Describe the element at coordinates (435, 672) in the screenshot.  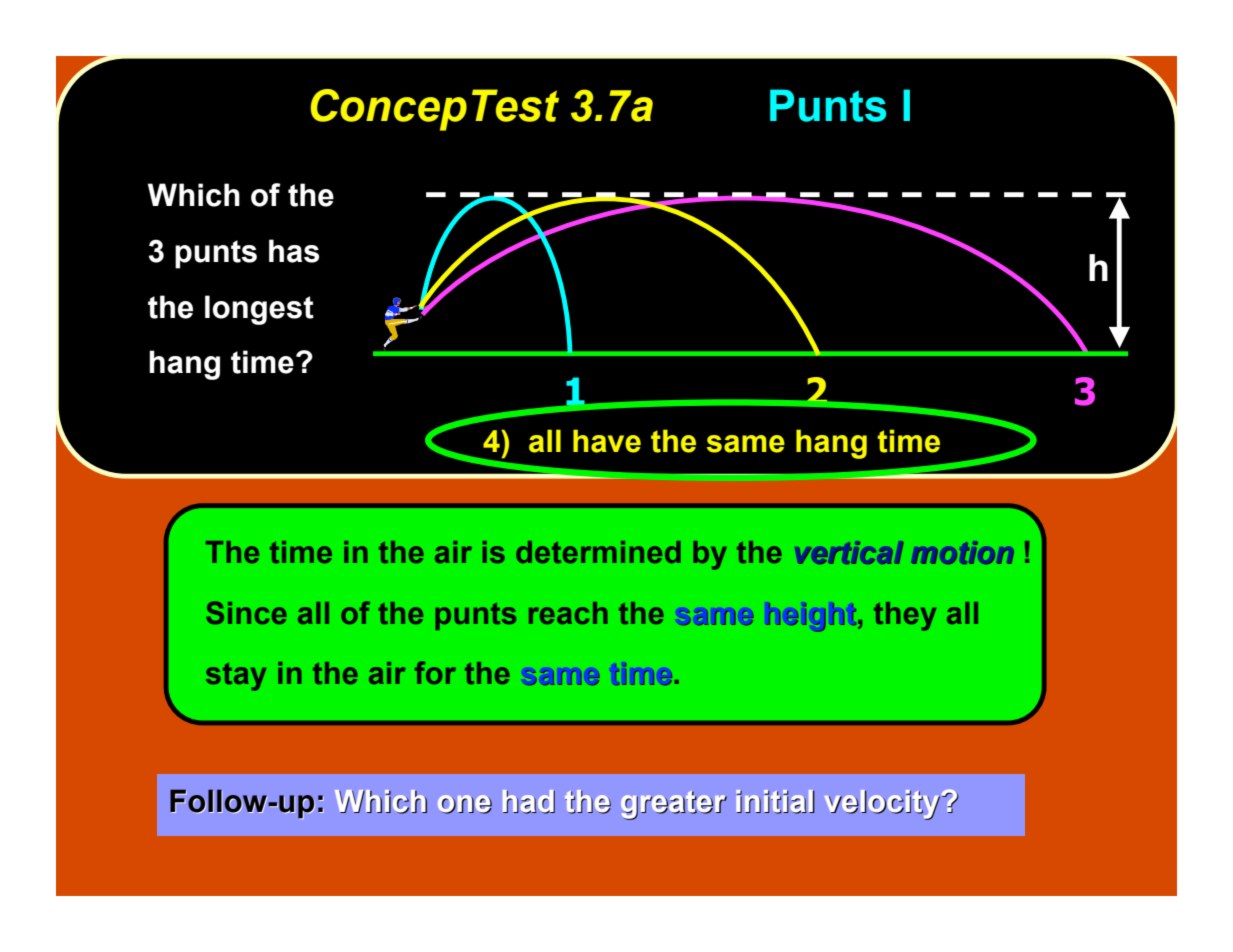
I see `for` at that location.
